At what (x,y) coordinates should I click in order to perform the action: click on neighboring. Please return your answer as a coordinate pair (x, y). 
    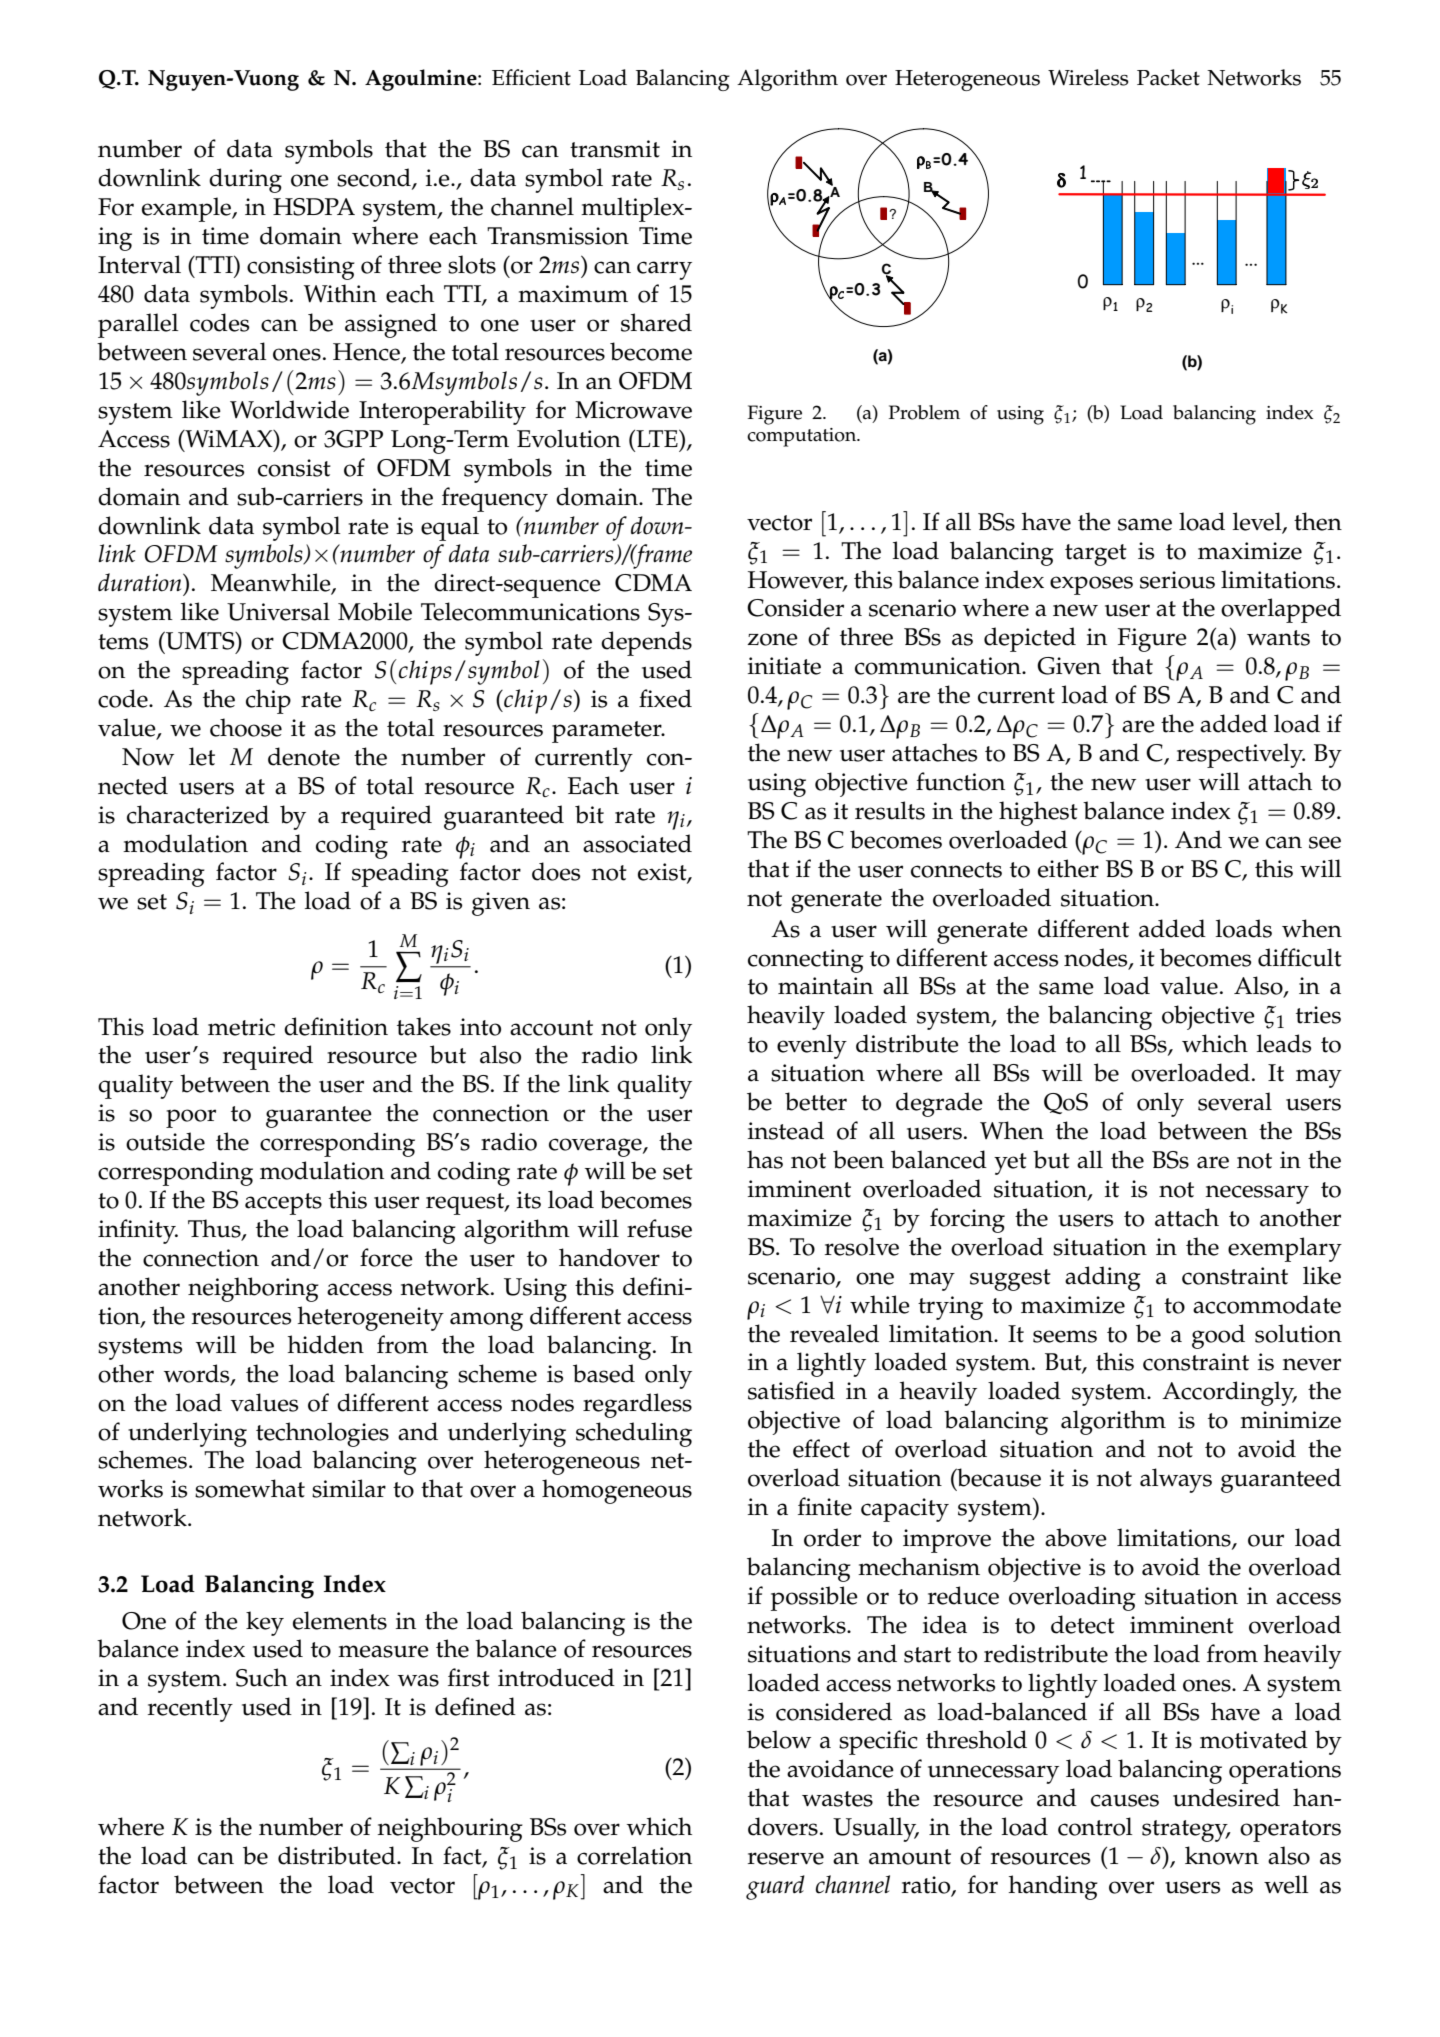
    Looking at the image, I should click on (253, 1289).
